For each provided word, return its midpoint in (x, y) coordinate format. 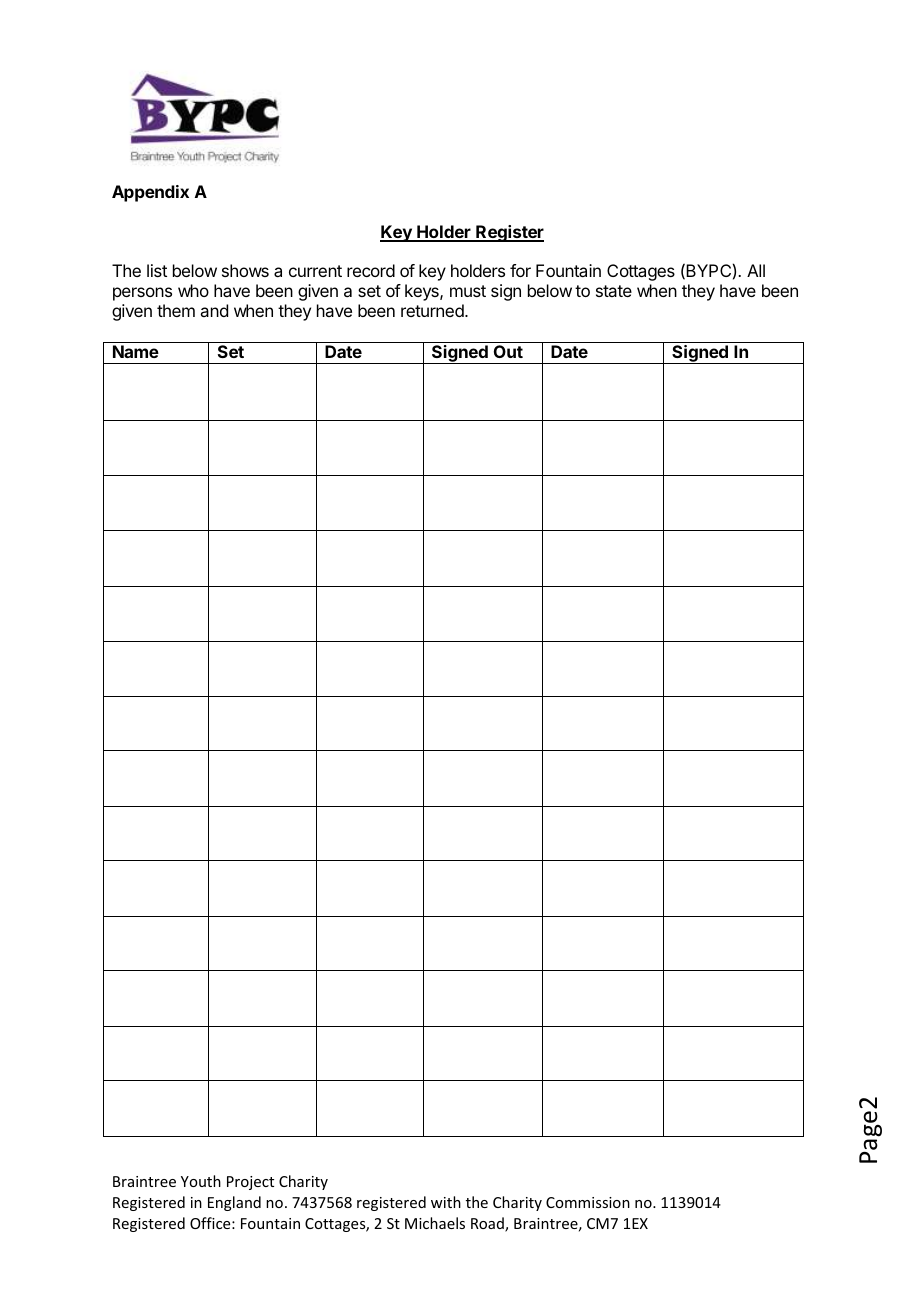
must (468, 291)
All (756, 270)
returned (433, 310)
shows (245, 270)
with (446, 1202)
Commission (588, 1202)
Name (136, 351)
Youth (201, 1181)
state (614, 291)
